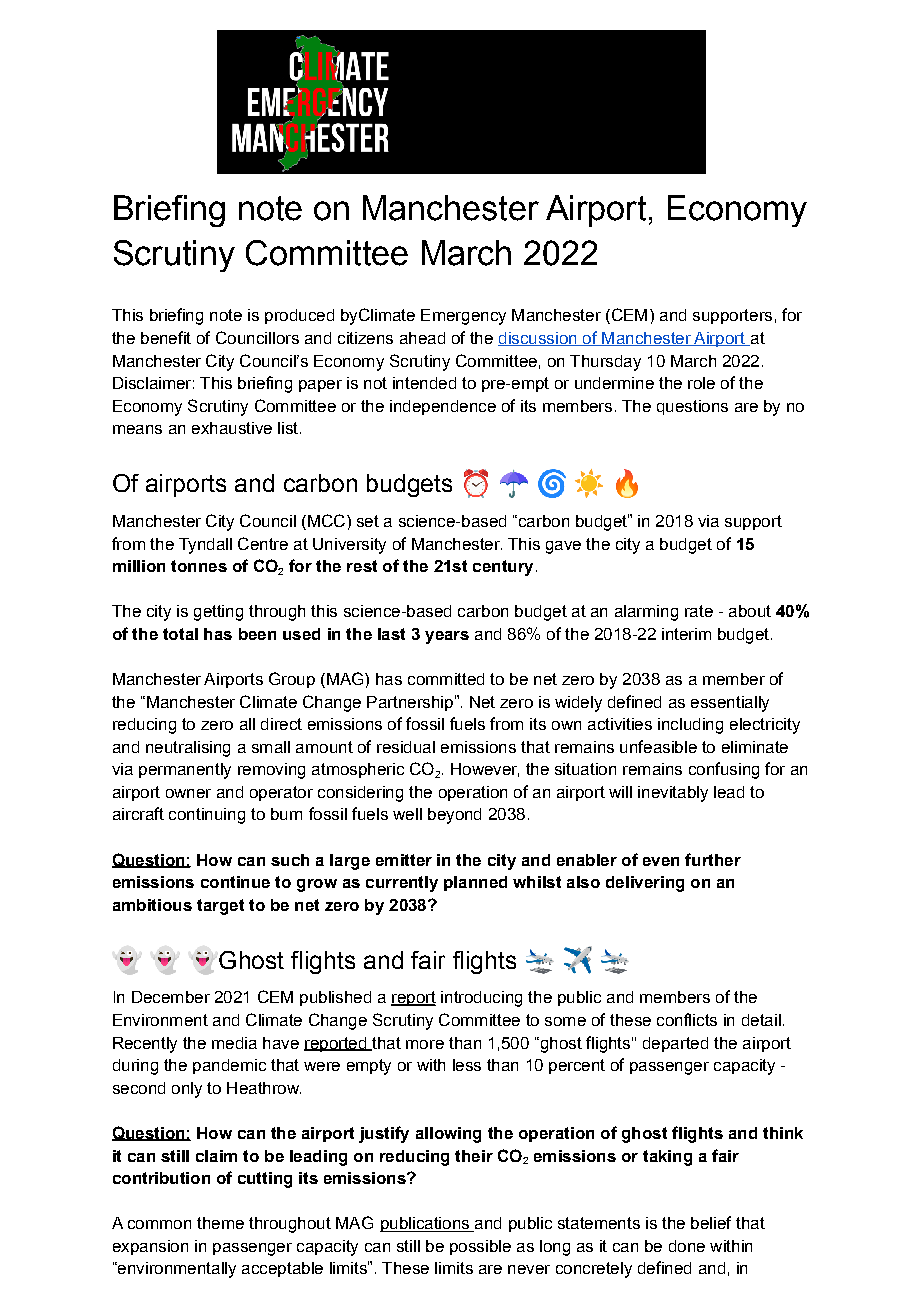 Image resolution: width=924 pixels, height=1307 pixels. Describe the element at coordinates (673, 794) in the screenshot. I see `inevitably` at that location.
